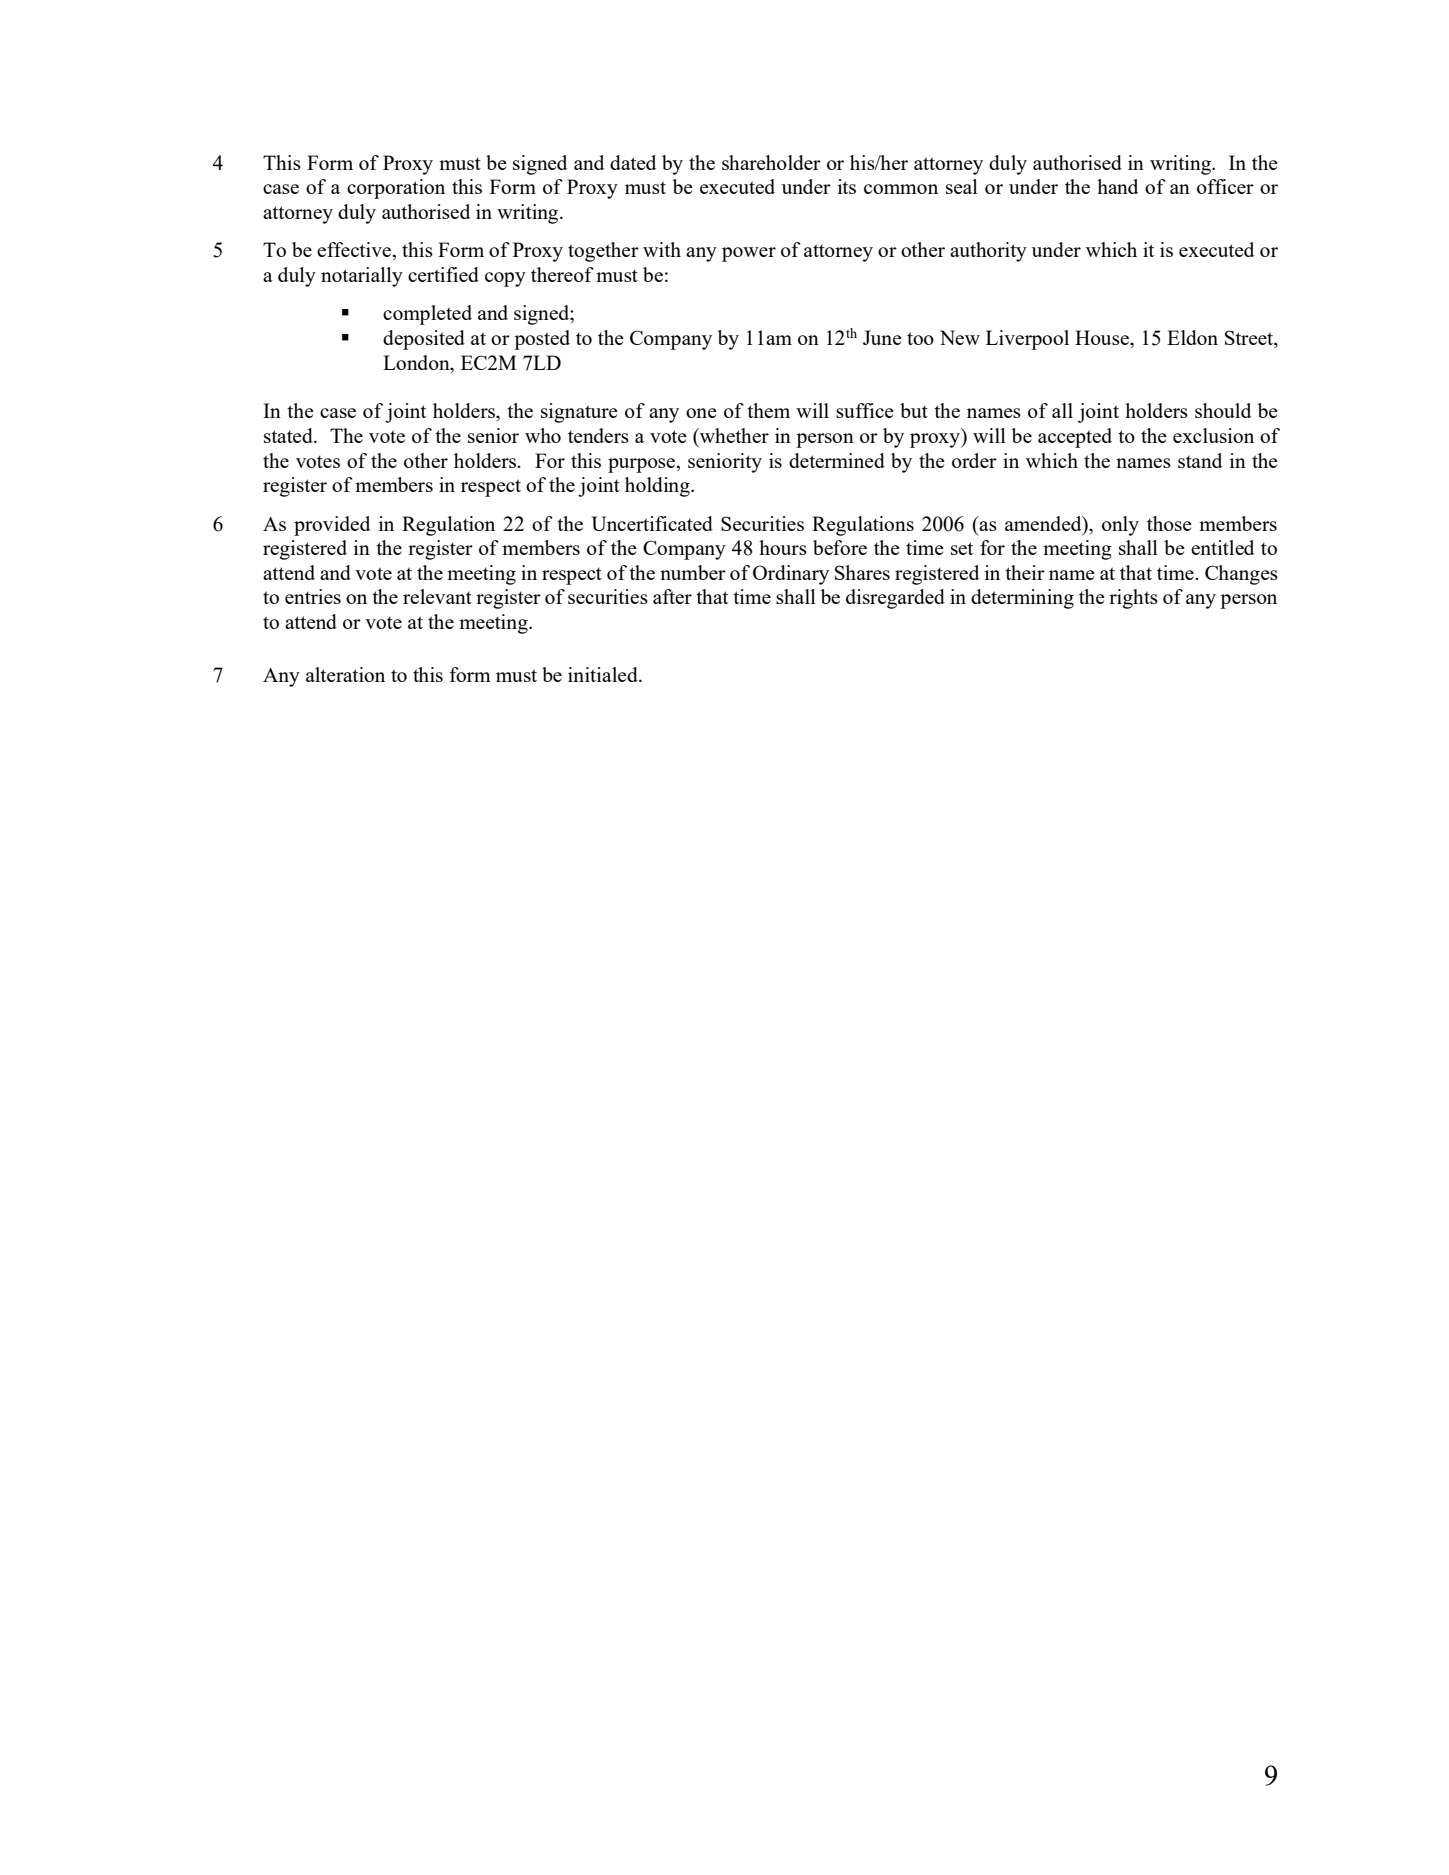 The height and width of the image is (1875, 1449). Describe the element at coordinates (396, 189) in the image. I see `corporation` at that location.
